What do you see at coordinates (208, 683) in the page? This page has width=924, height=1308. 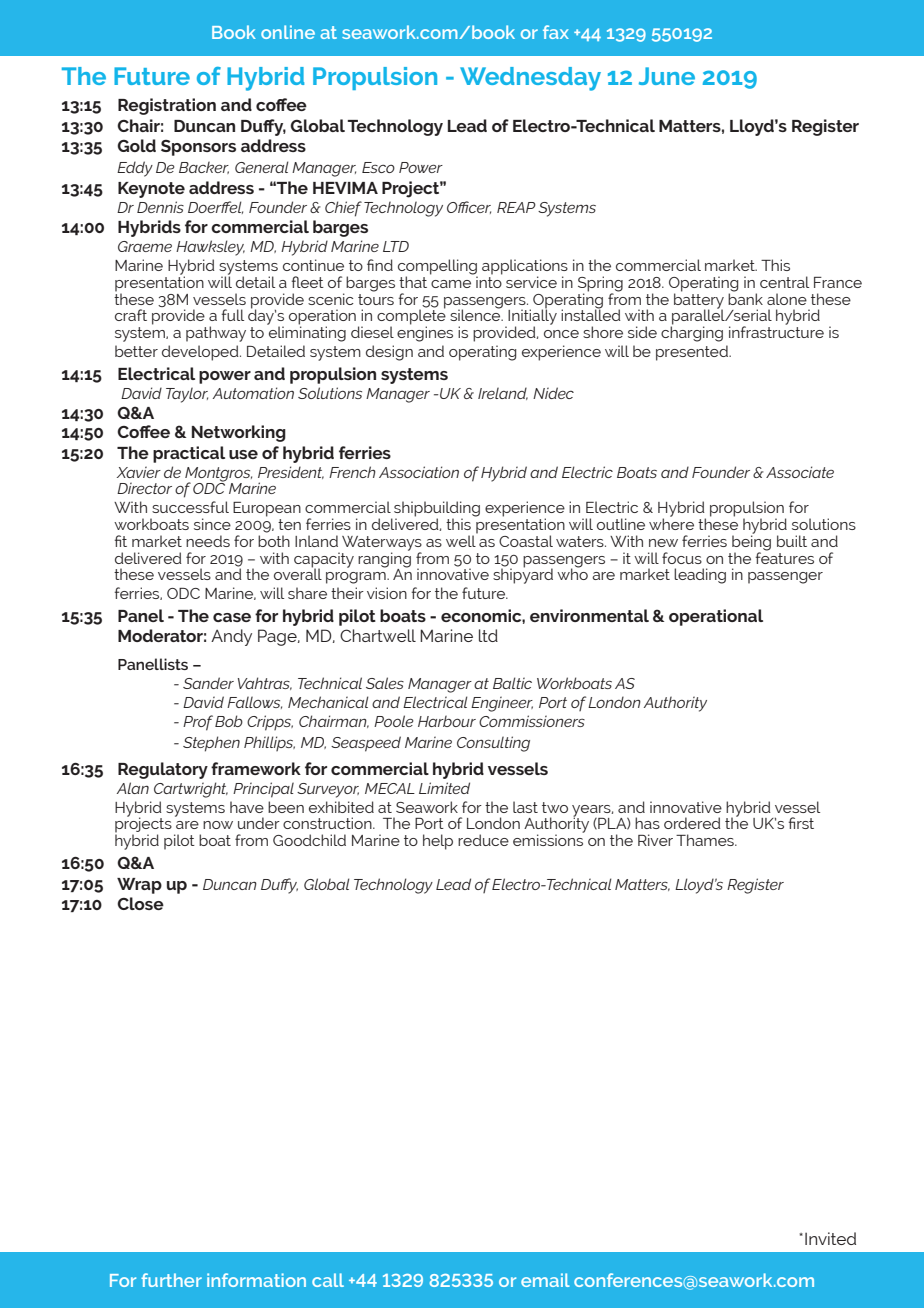 I see `Sander` at bounding box center [208, 683].
